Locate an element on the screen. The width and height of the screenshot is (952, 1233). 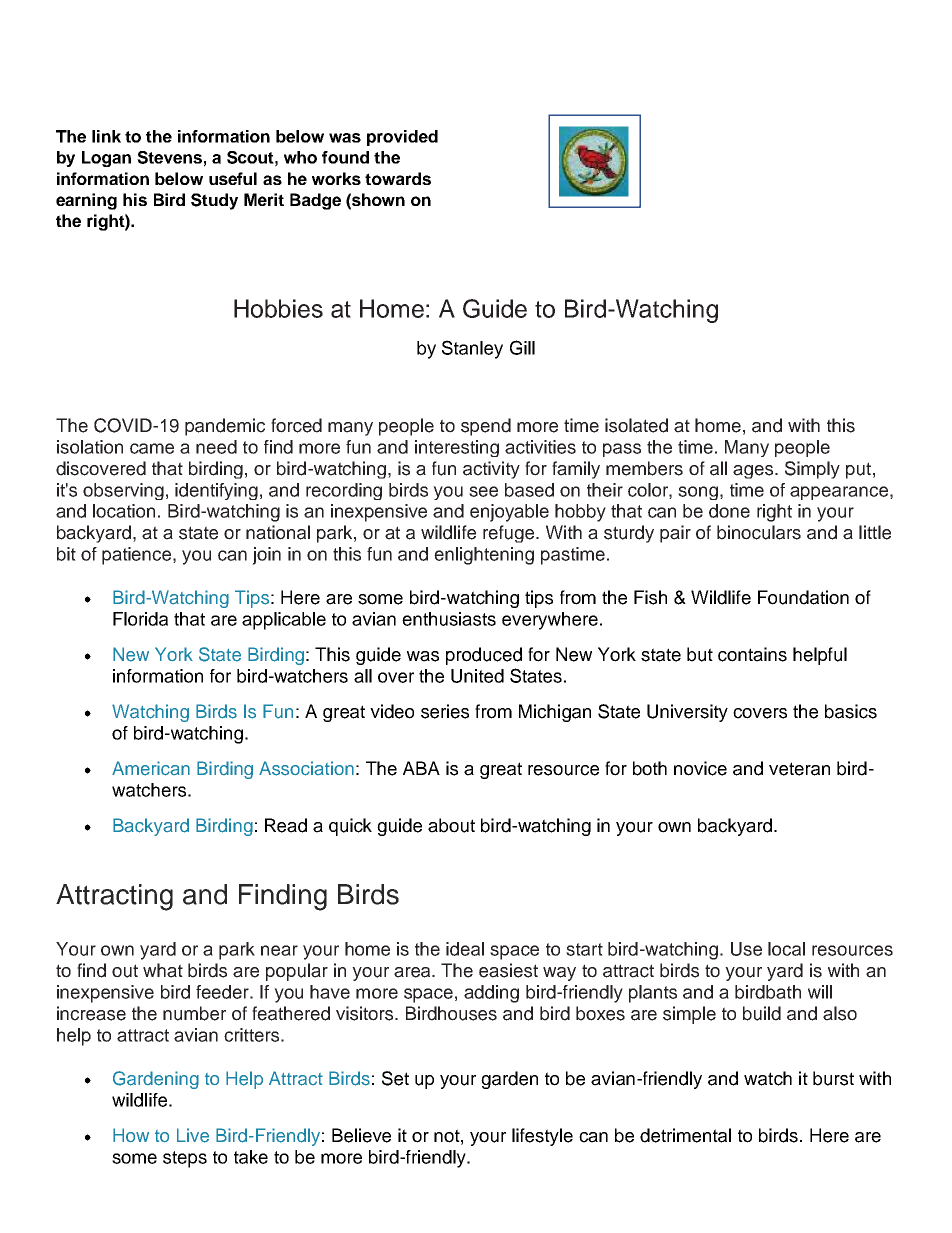
produced is located at coordinates (484, 656).
